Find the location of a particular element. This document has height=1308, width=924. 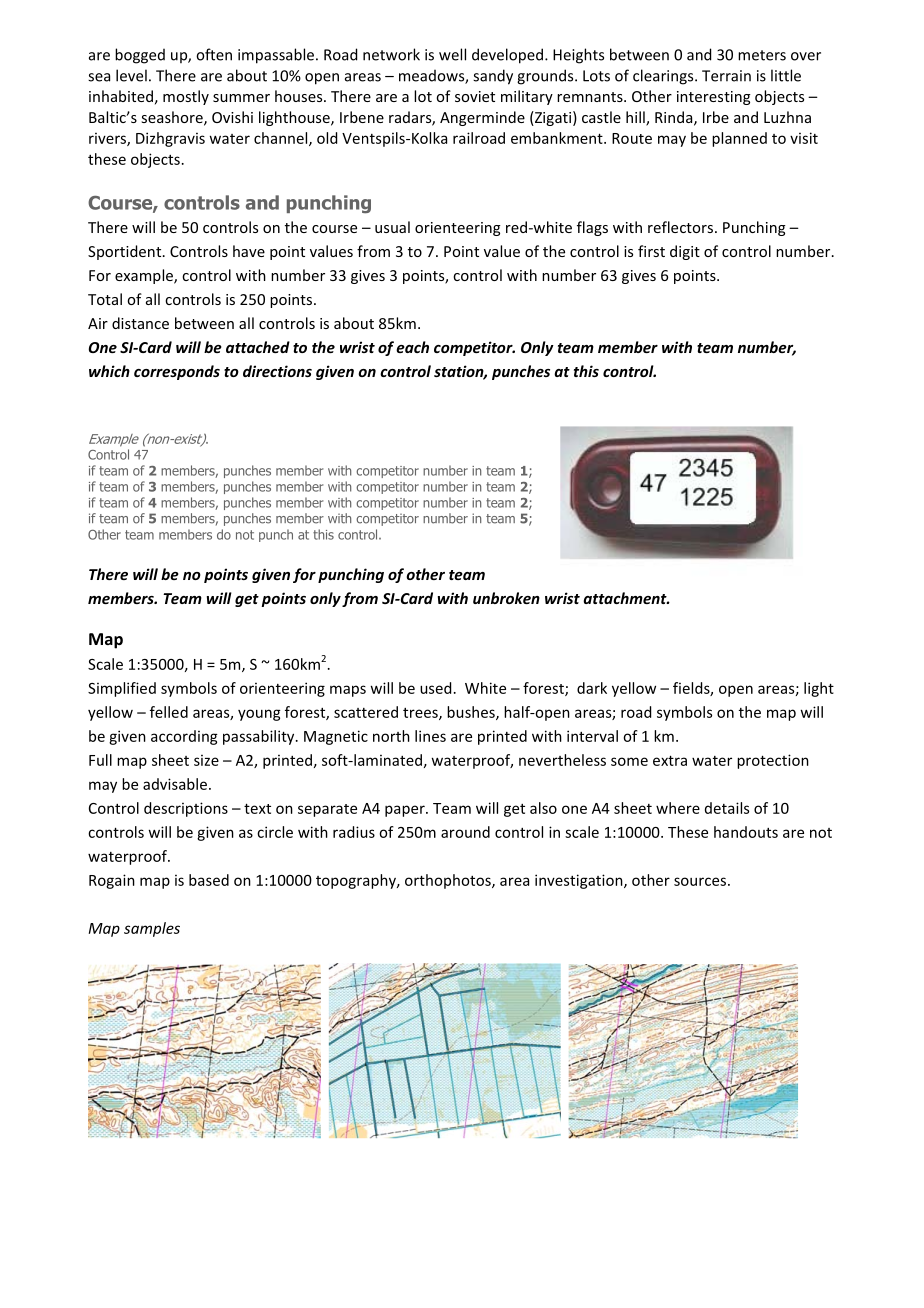

Terrain is located at coordinates (726, 76).
